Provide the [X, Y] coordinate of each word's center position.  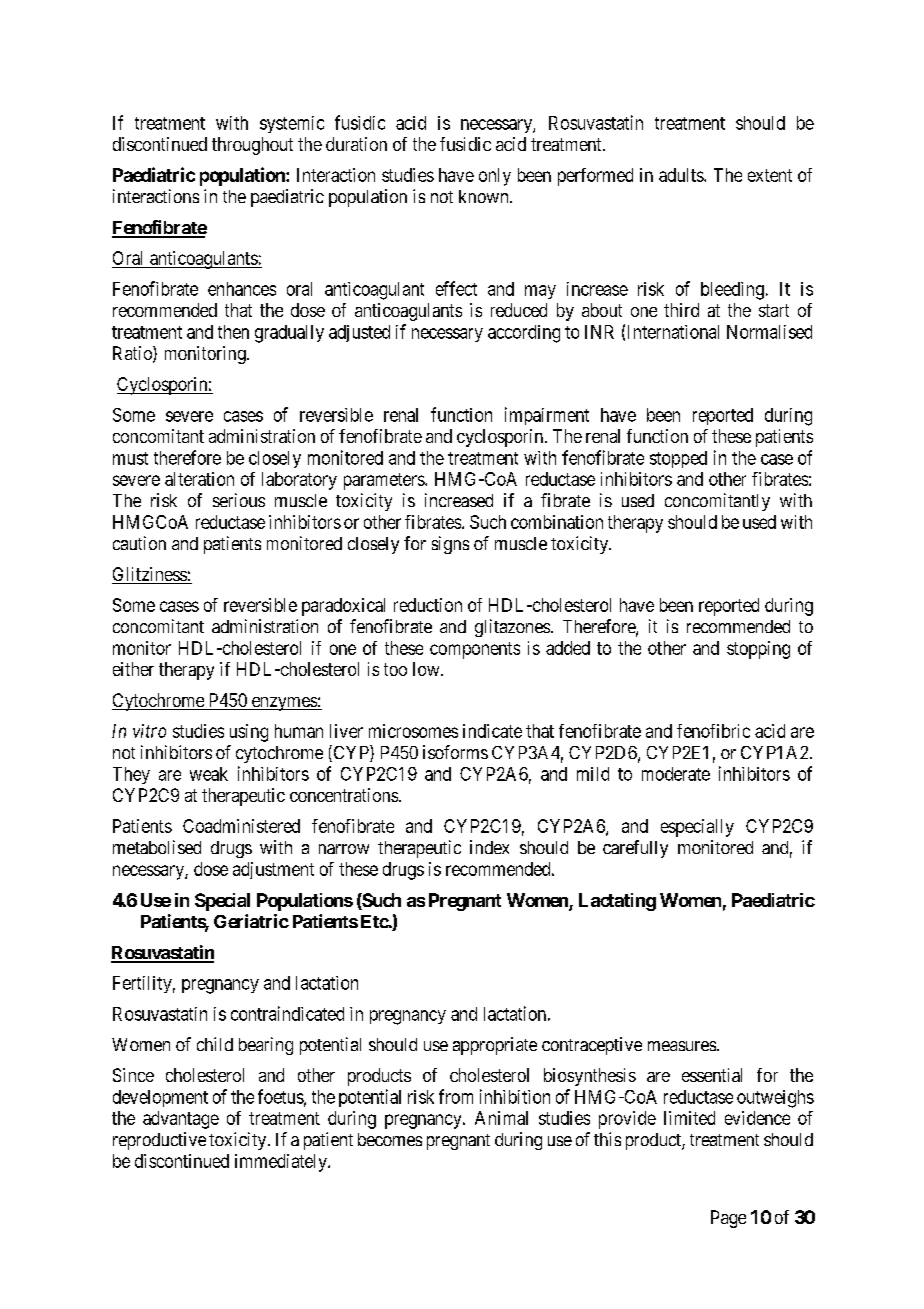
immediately [282, 1163]
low [427, 669]
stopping [758, 650]
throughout [252, 146]
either [133, 669]
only [495, 177]
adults [682, 175]
